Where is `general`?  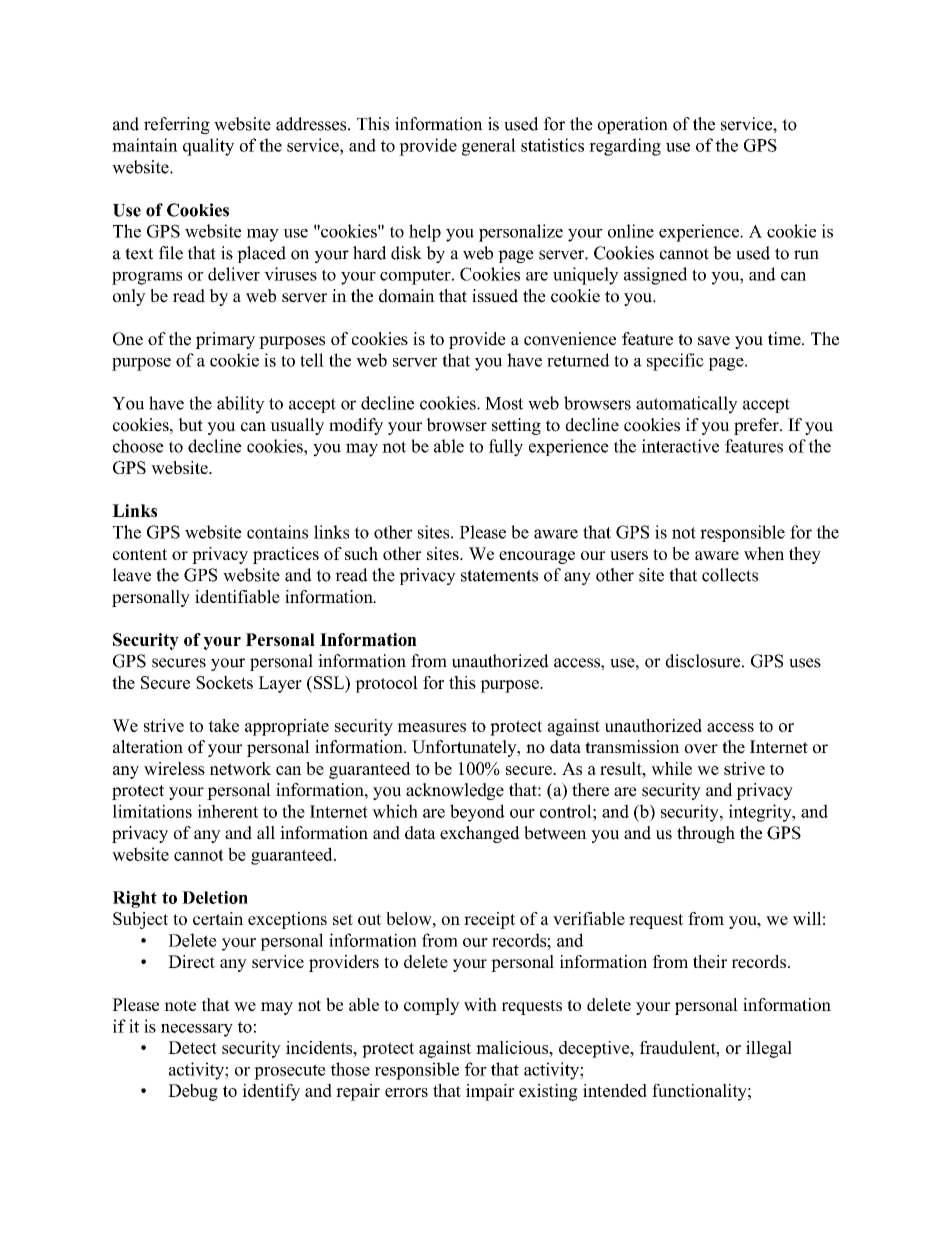
general is located at coordinates (489, 147).
